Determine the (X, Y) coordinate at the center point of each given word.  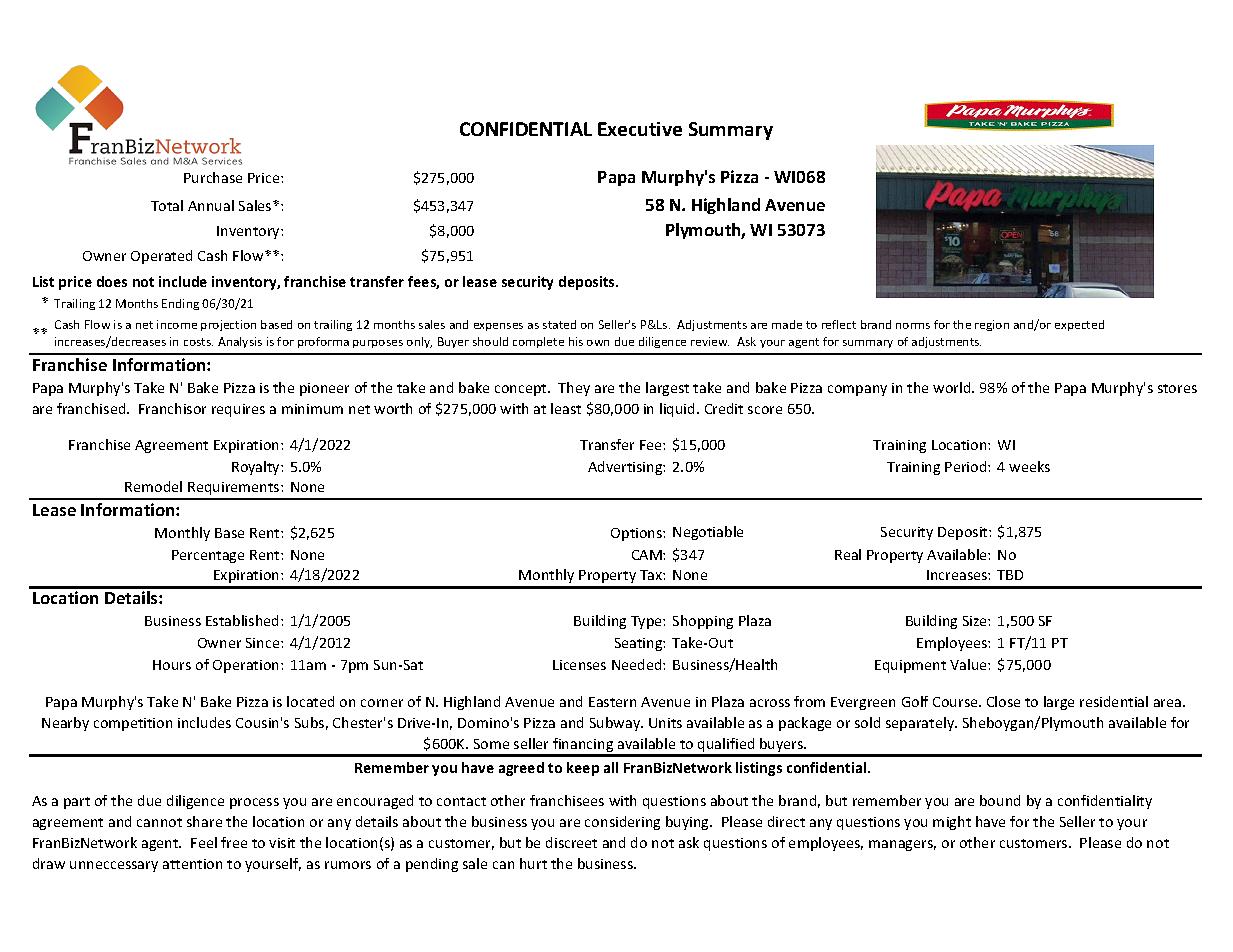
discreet (571, 842)
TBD (1010, 575)
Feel (204, 842)
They (574, 389)
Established (242, 620)
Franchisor (172, 408)
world (953, 387)
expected (1079, 325)
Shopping (703, 622)
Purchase (213, 177)
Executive (640, 129)
